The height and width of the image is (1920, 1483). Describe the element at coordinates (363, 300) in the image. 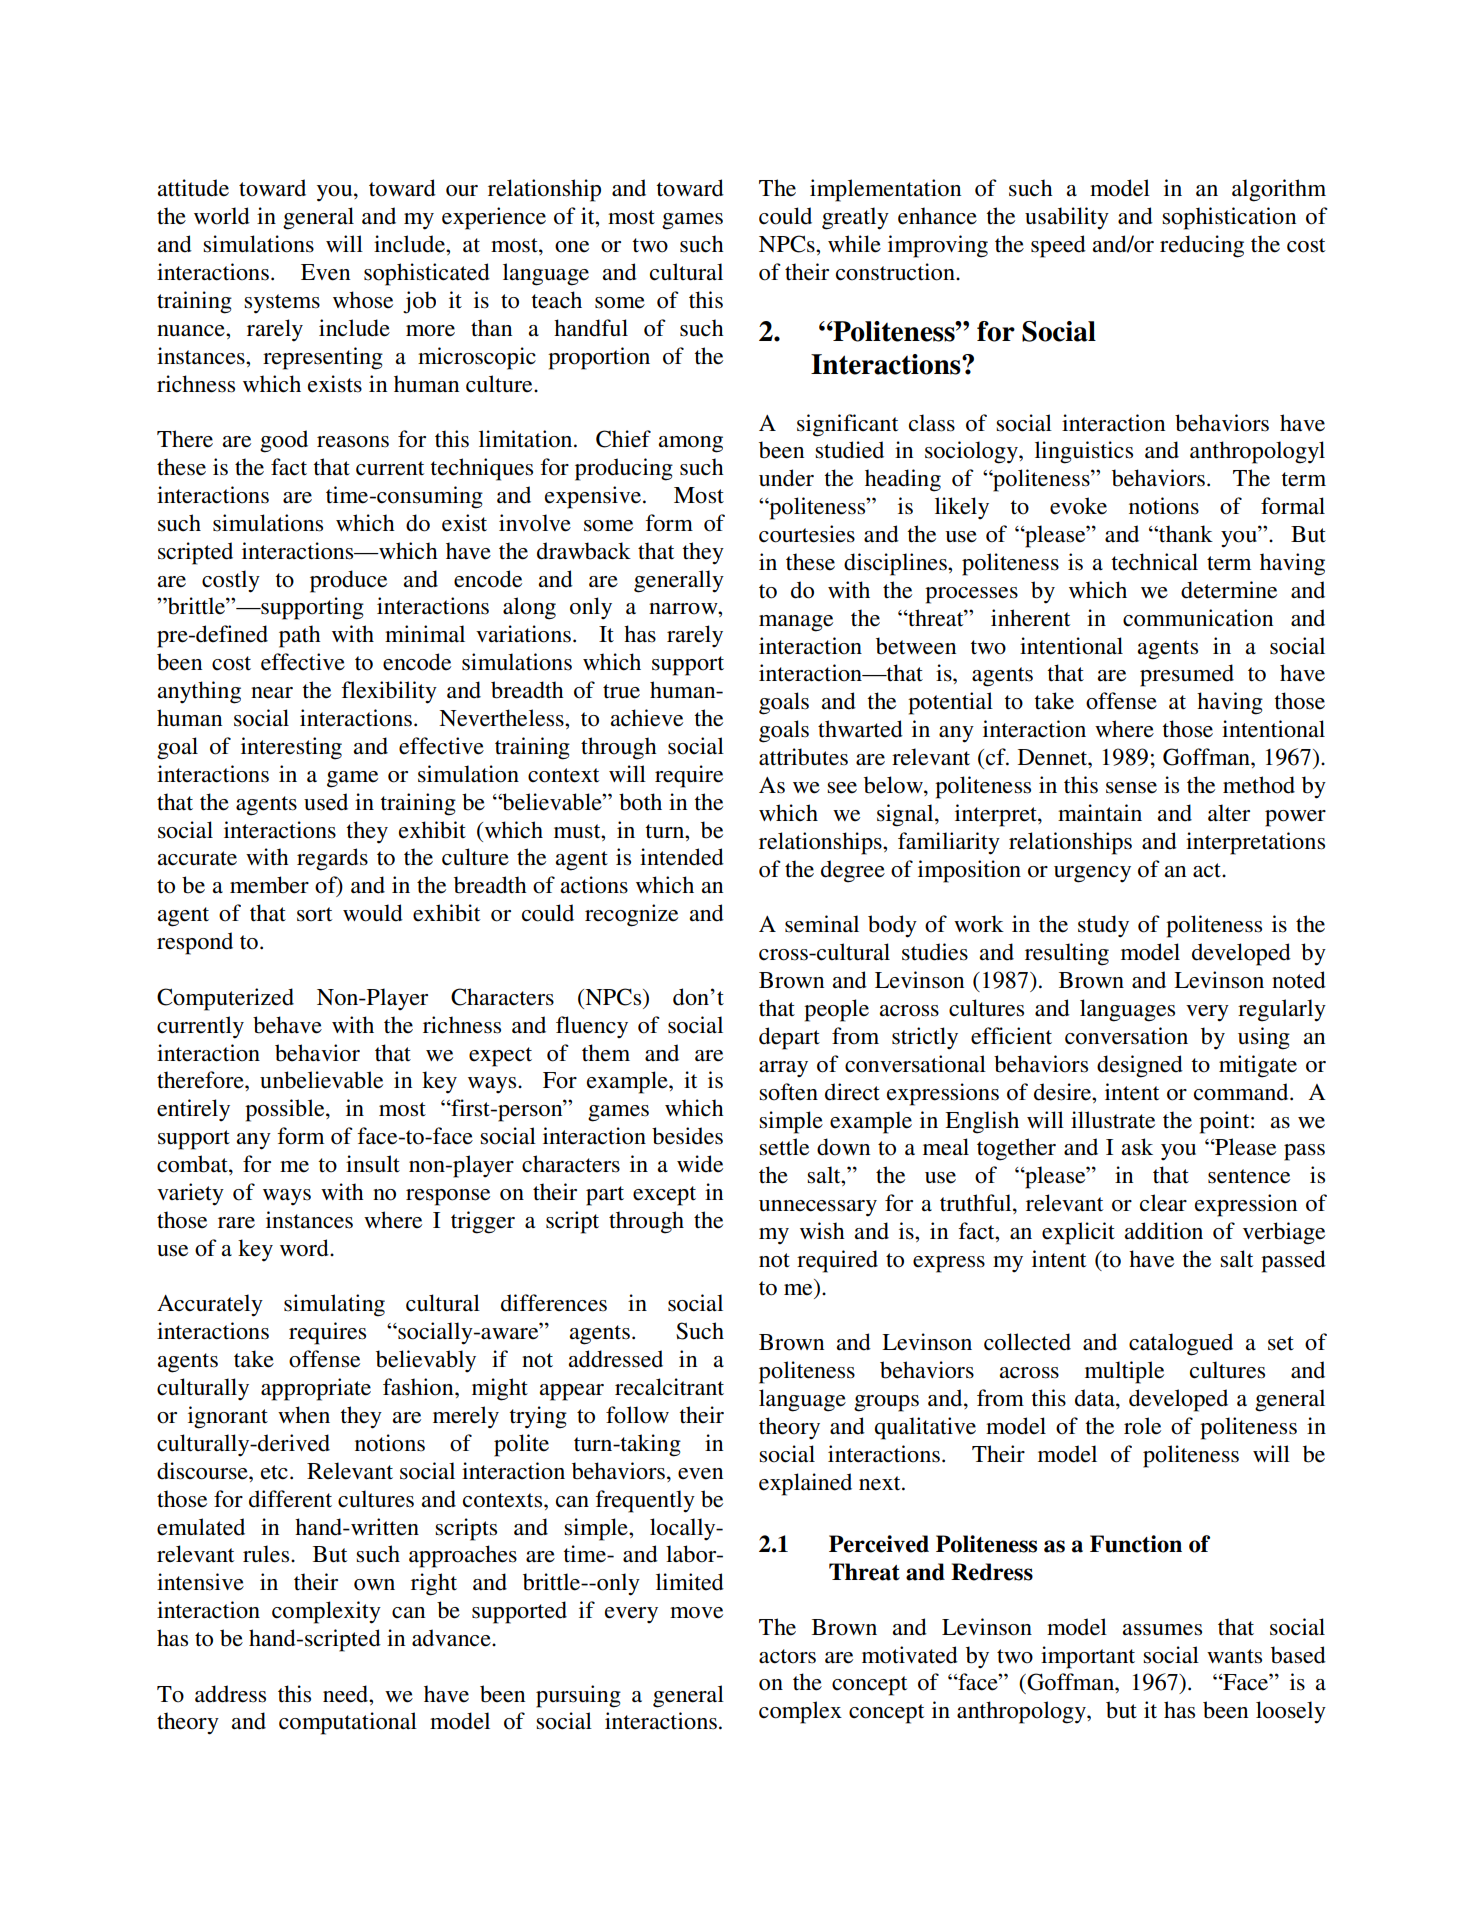

I see `whose` at that location.
